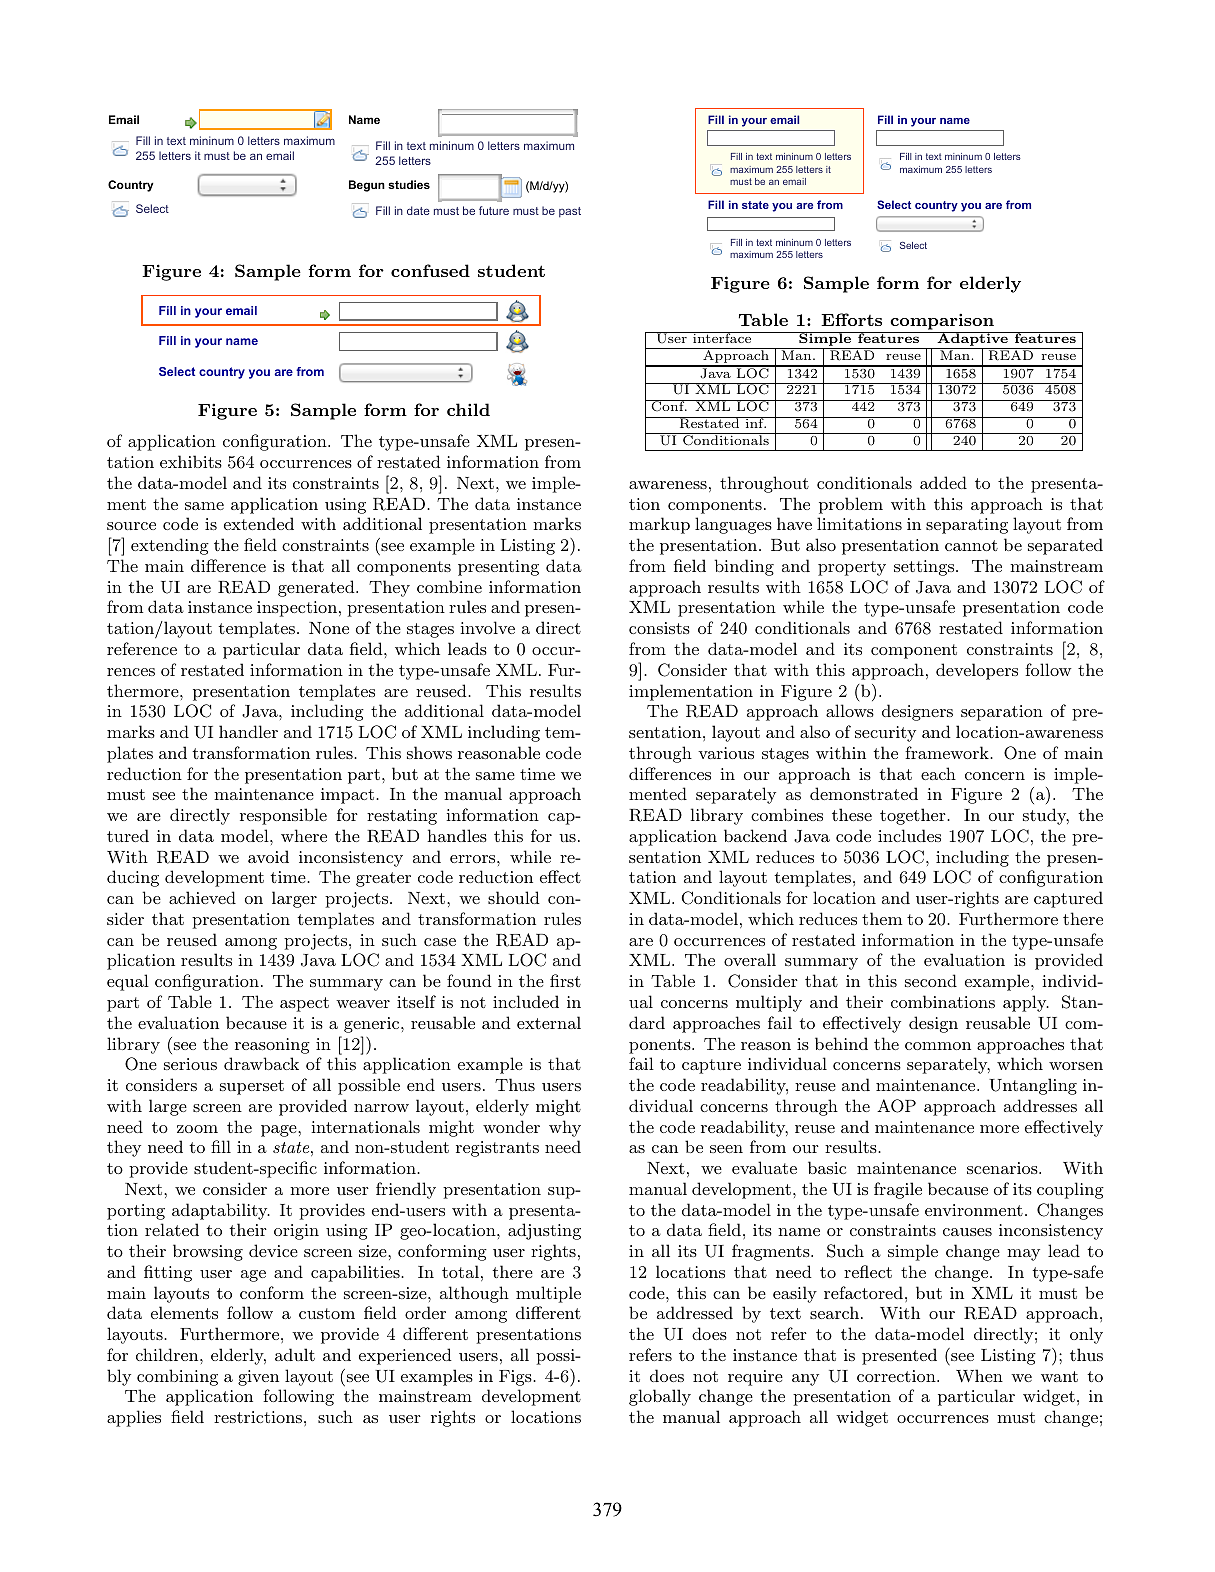 The height and width of the page is (1572, 1215). What do you see at coordinates (924, 568) in the page?
I see `settings` at bounding box center [924, 568].
